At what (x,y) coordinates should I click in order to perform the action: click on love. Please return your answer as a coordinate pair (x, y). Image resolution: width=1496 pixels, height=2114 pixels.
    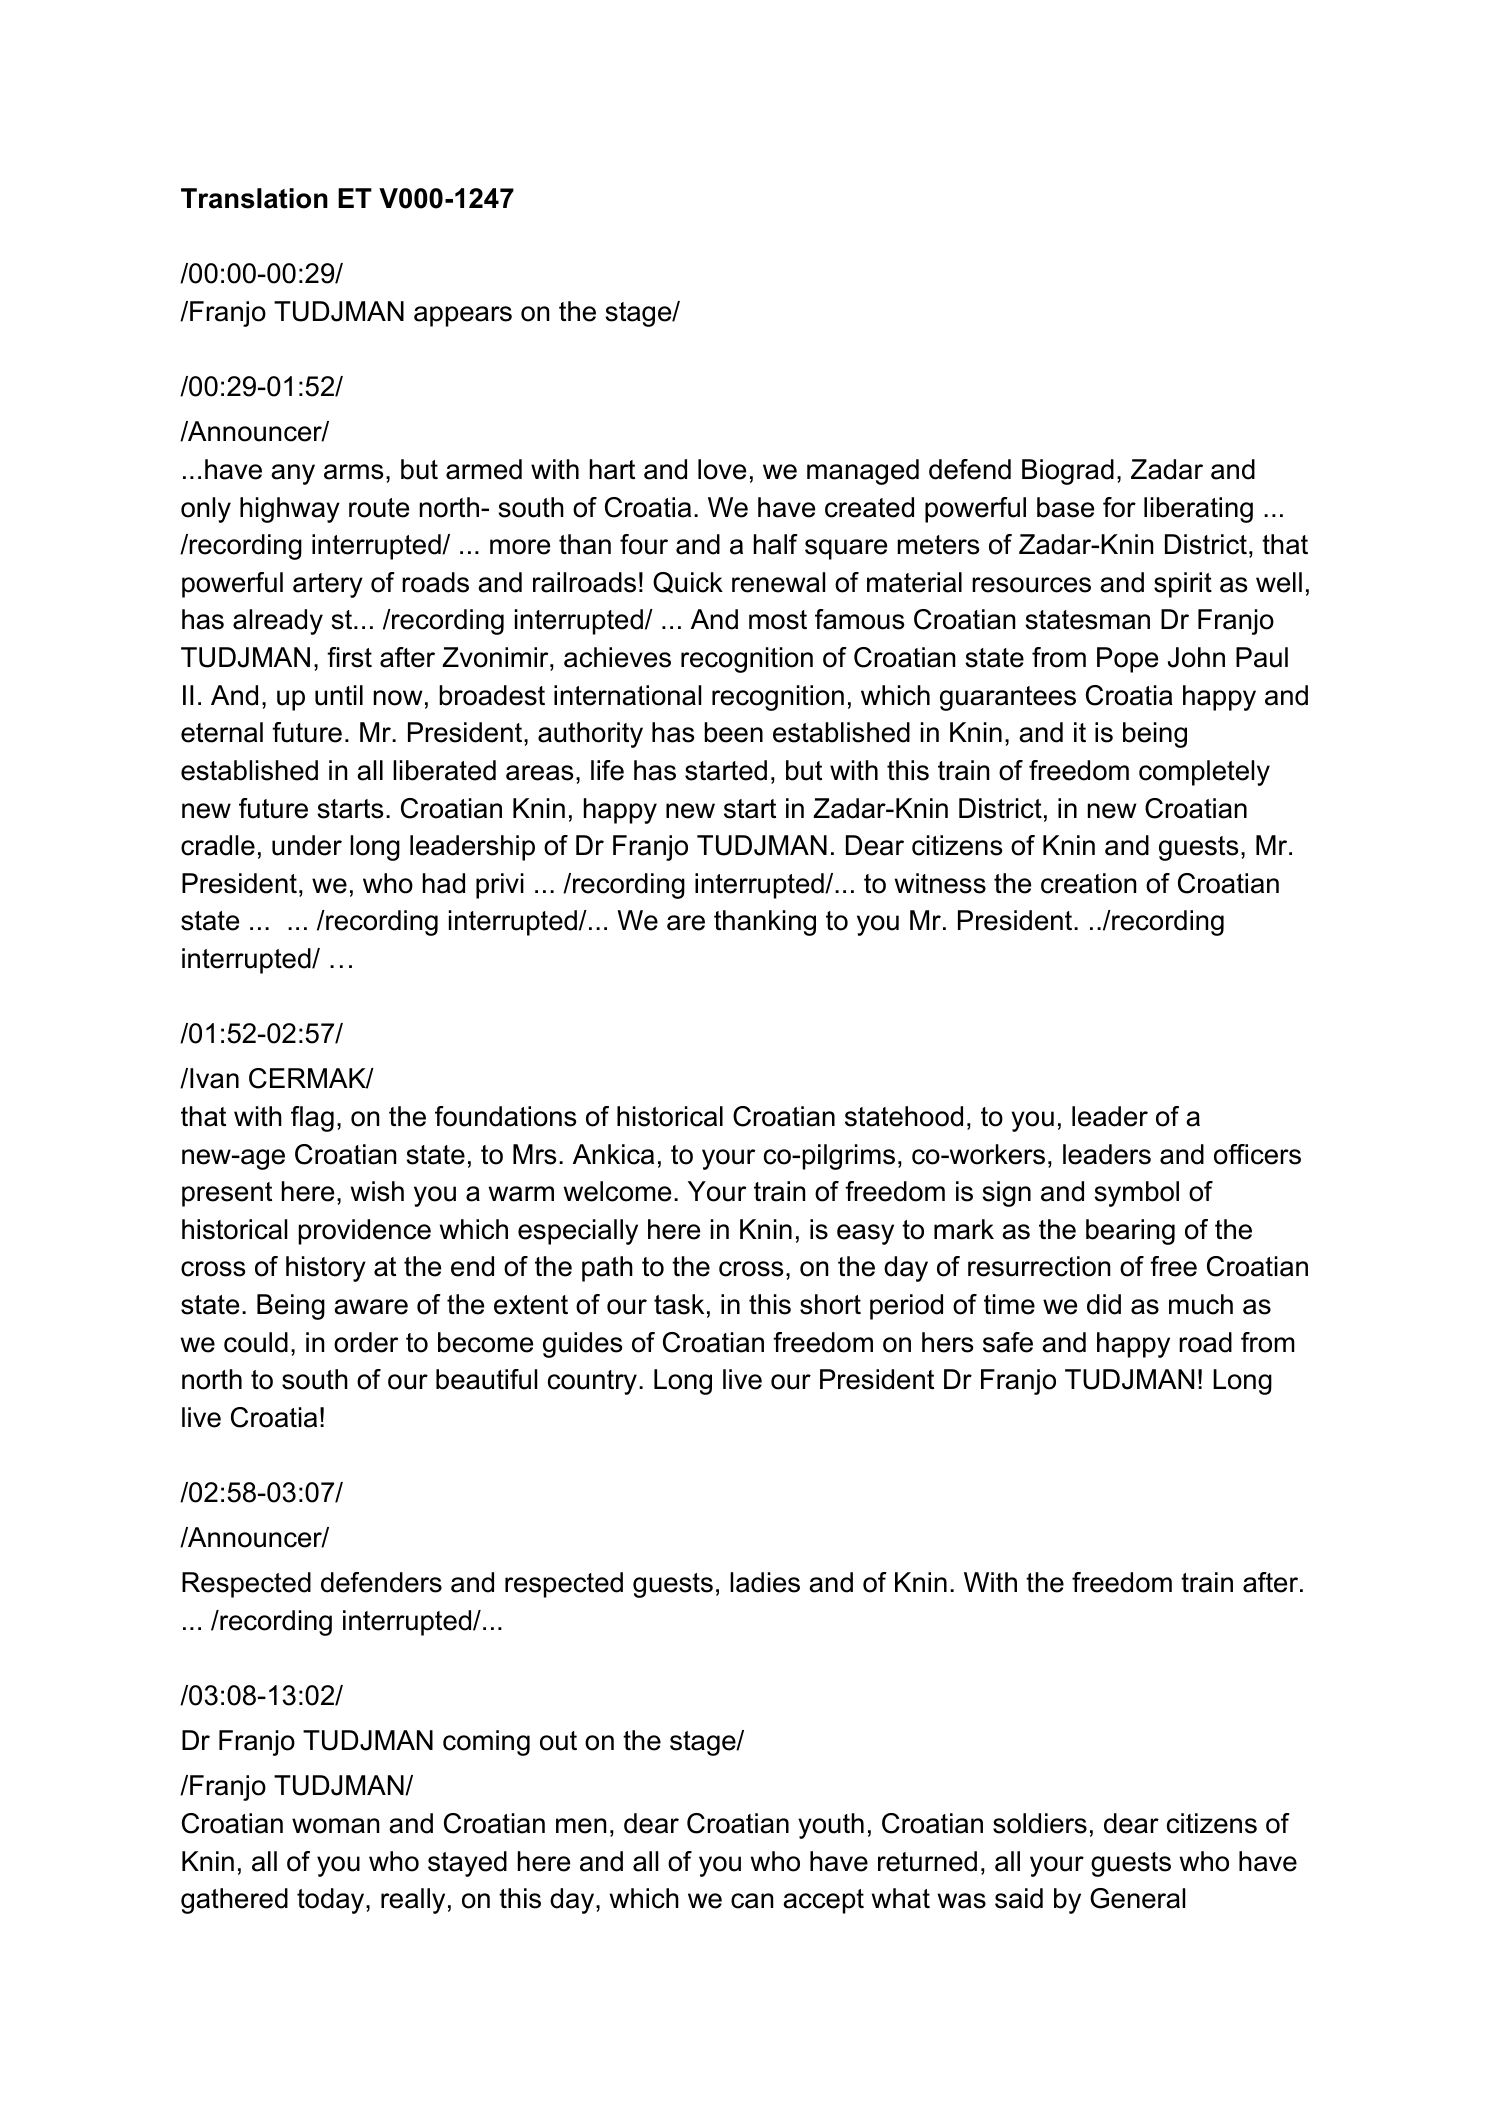
    Looking at the image, I should click on (722, 469).
